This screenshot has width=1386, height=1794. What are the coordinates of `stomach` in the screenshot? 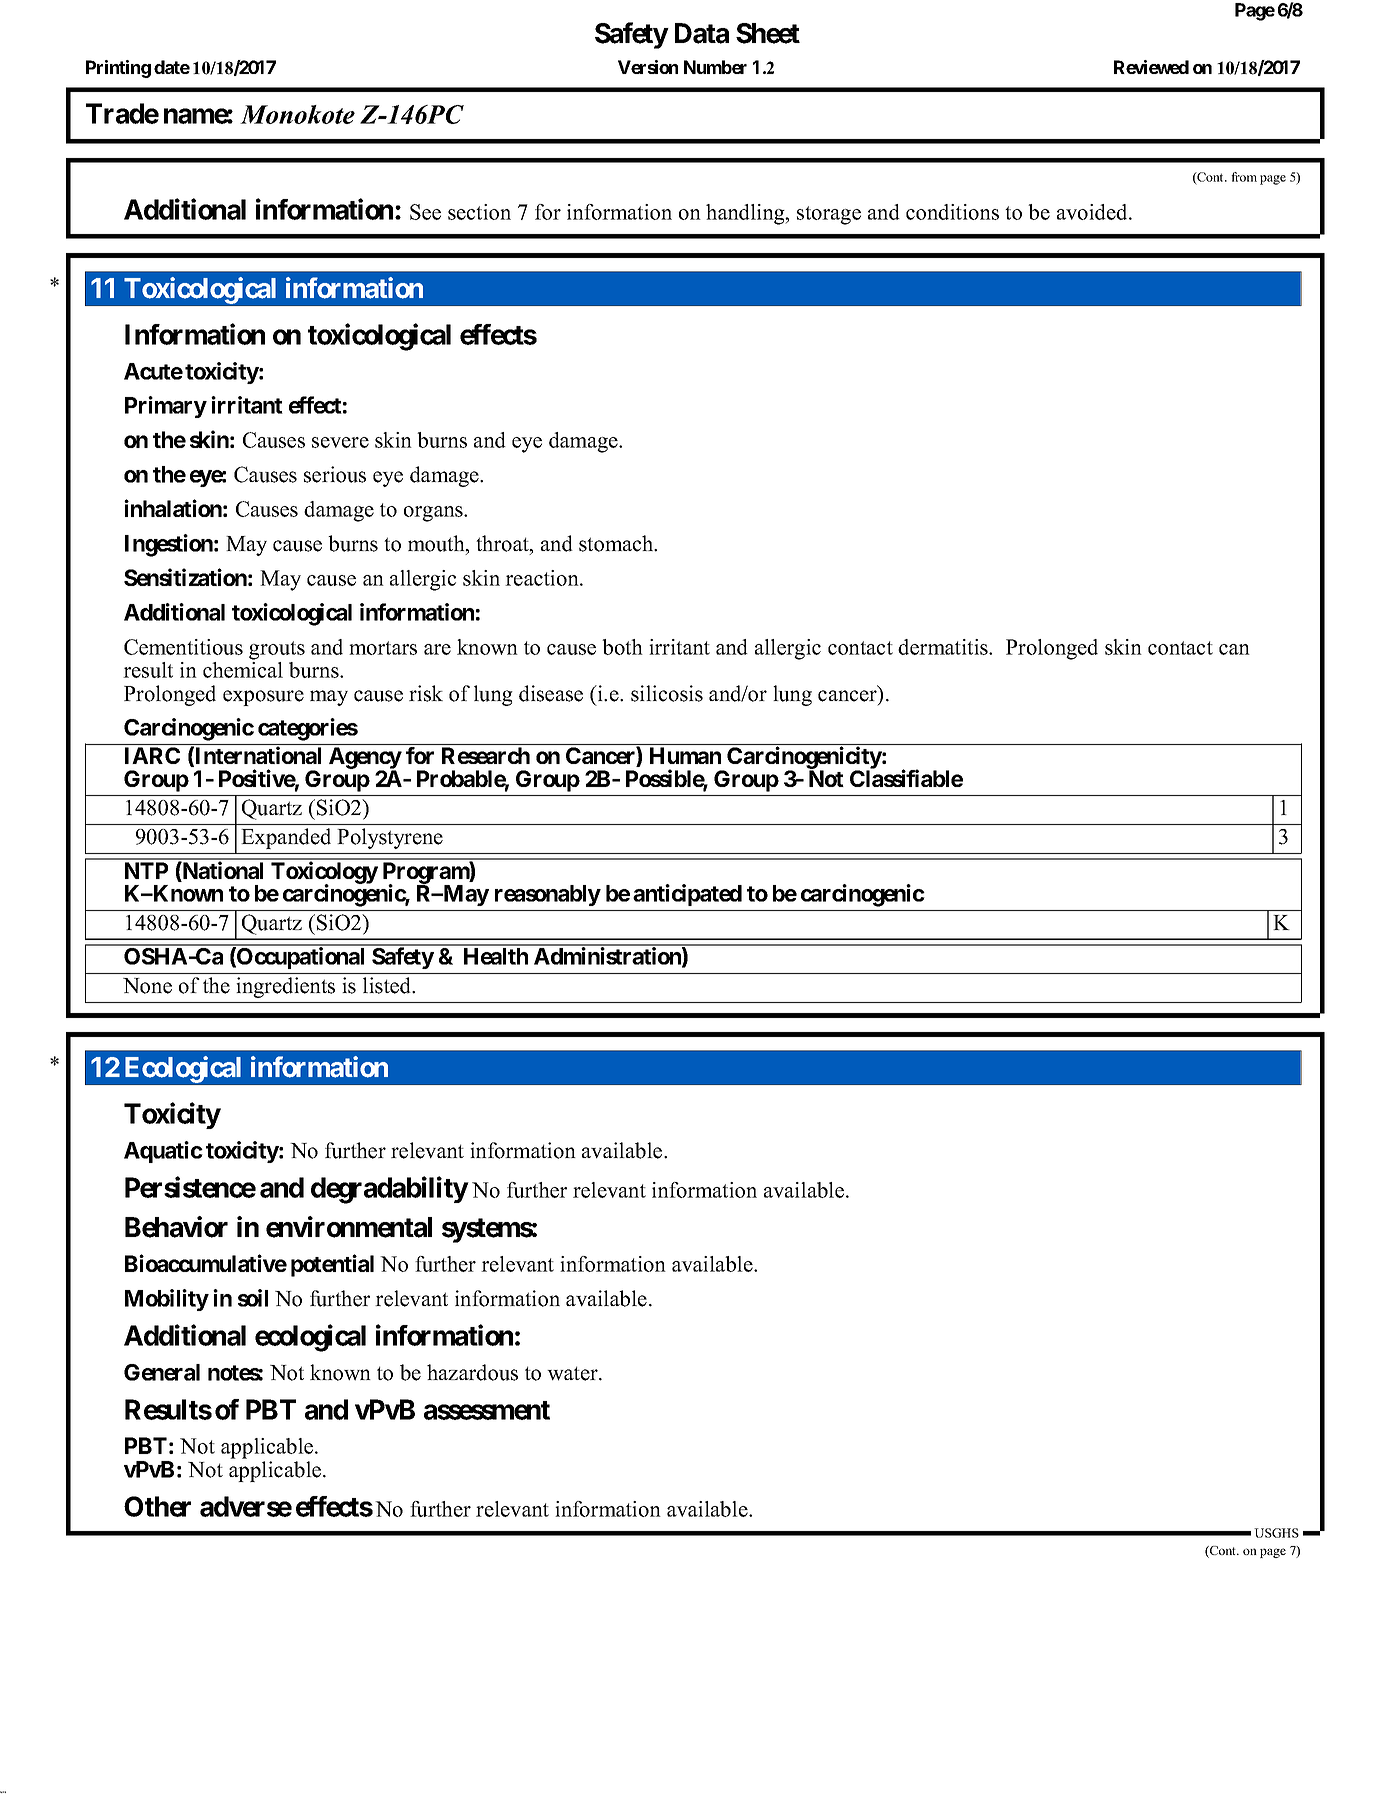 It's located at (617, 543).
